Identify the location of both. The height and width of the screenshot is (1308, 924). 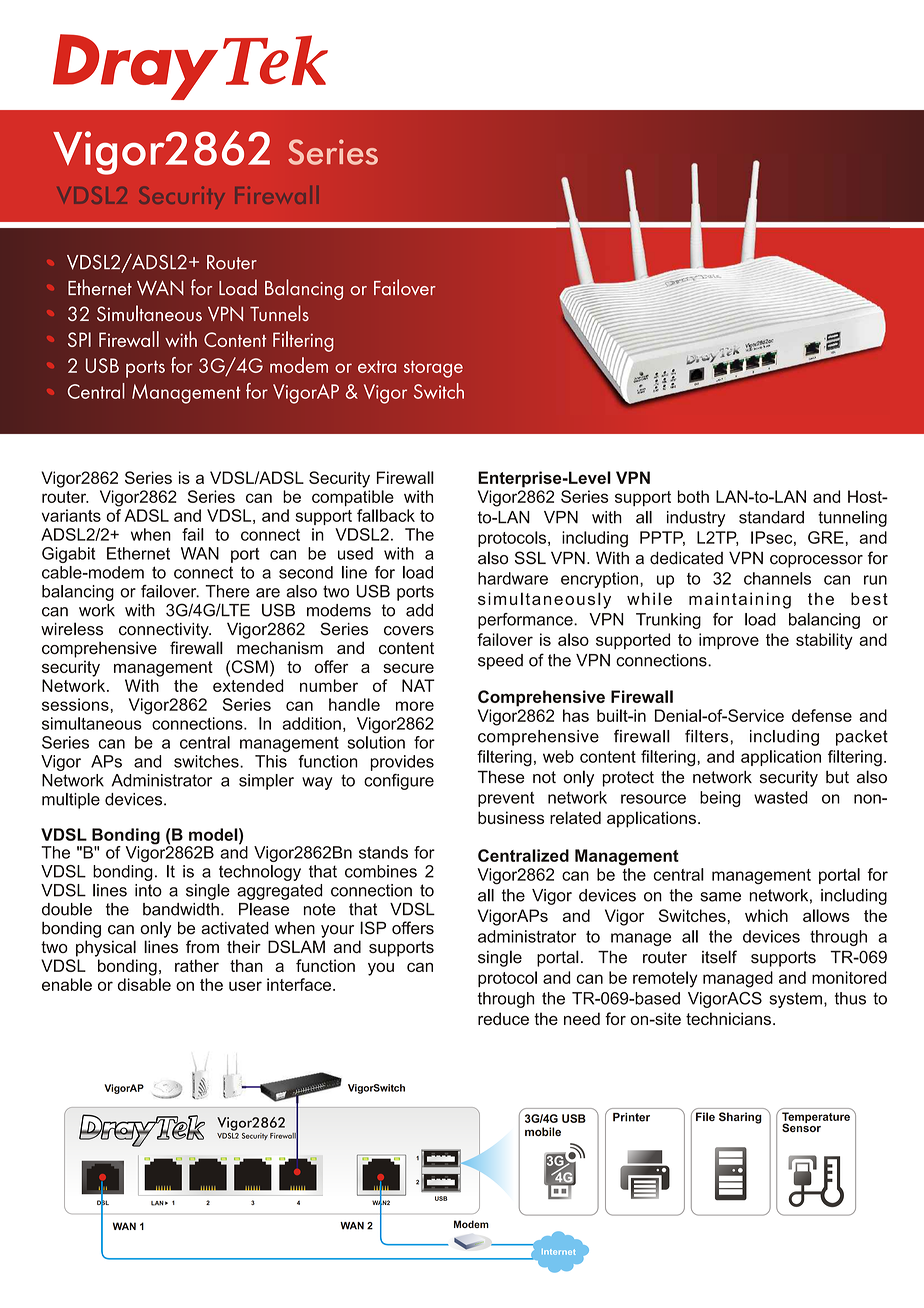
(693, 496).
